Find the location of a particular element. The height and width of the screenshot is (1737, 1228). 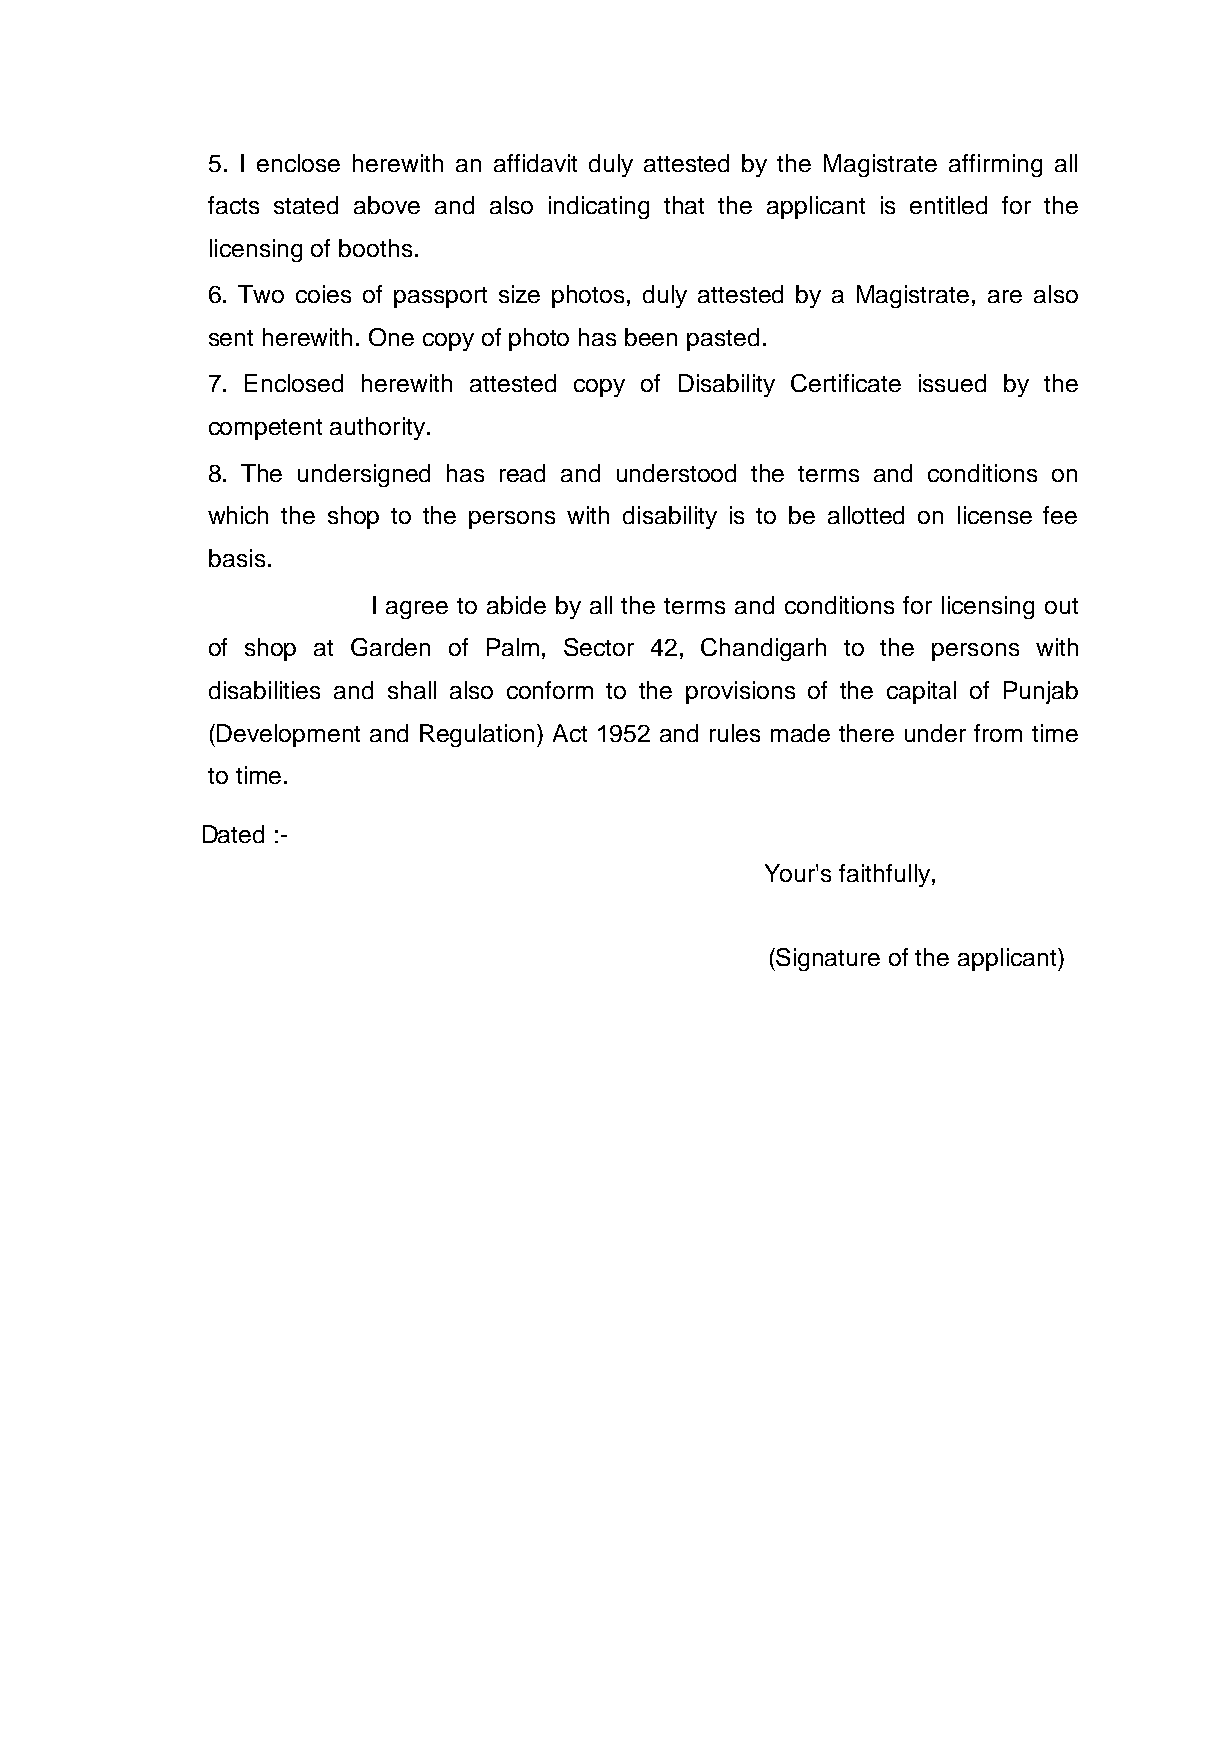

are is located at coordinates (1005, 296).
